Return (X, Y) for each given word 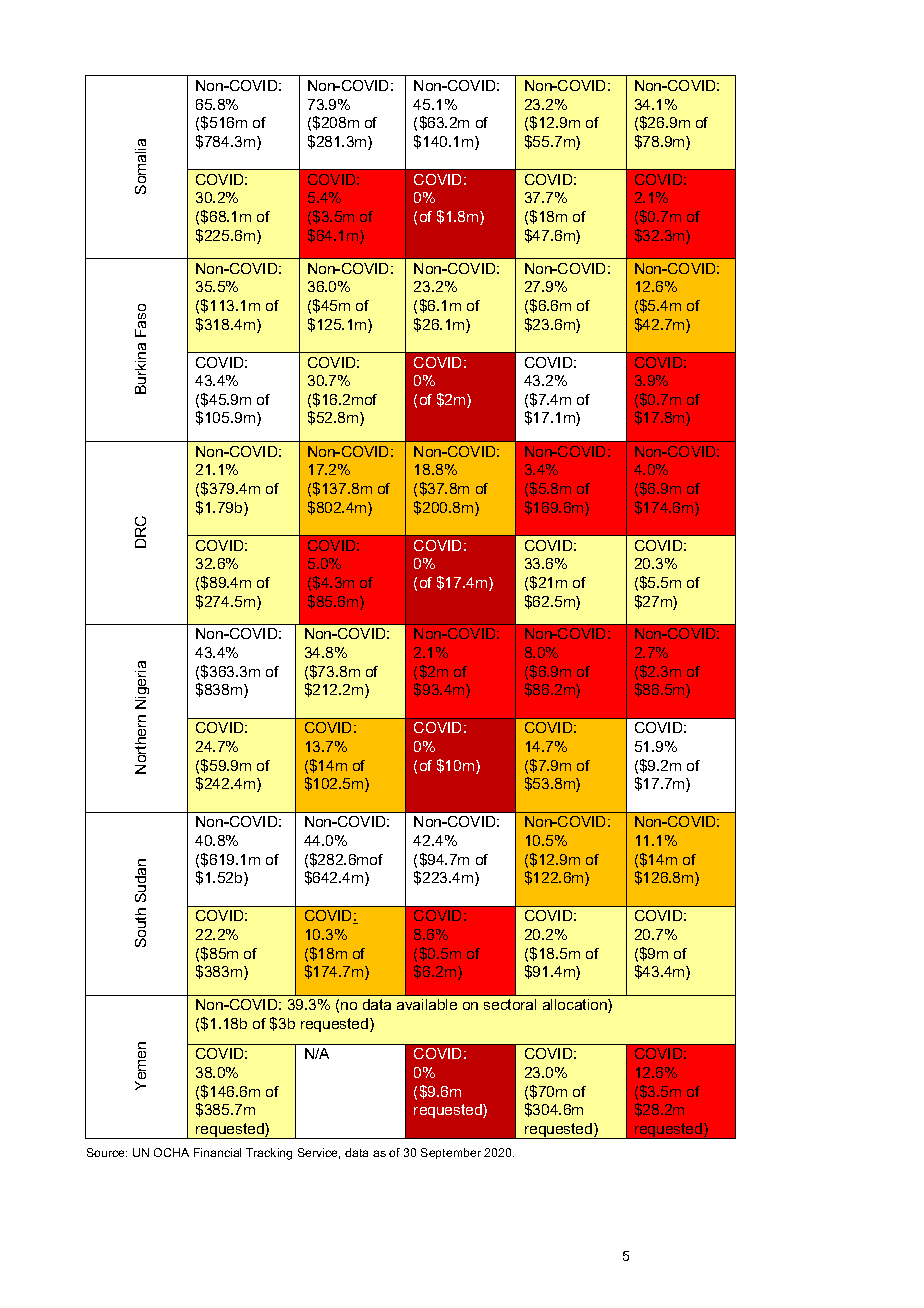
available (427, 1004)
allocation (576, 1006)
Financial (217, 1152)
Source (107, 1152)
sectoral (510, 1004)
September (451, 1153)
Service (319, 1153)
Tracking (269, 1154)
